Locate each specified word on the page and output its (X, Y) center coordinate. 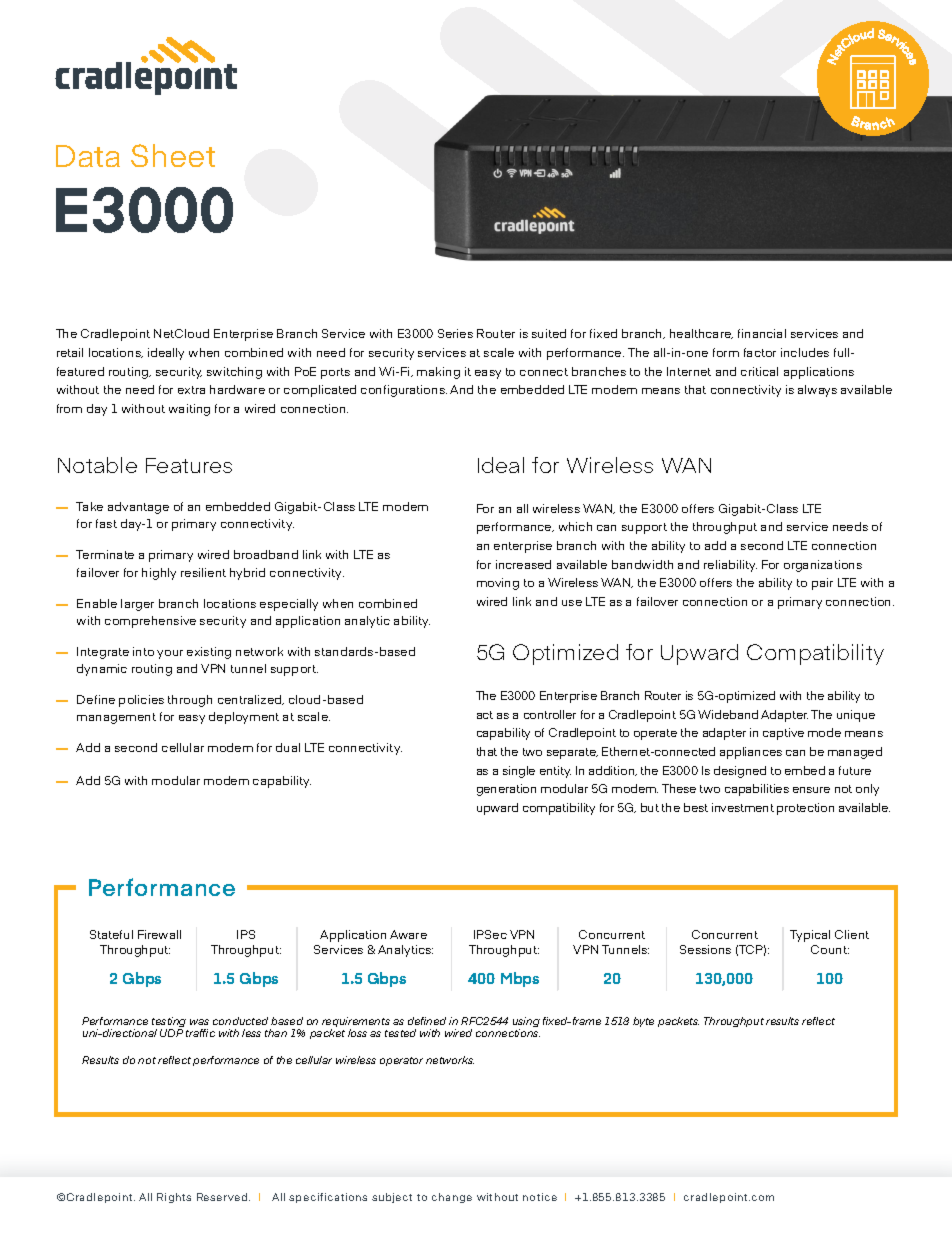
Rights (174, 1198)
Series (455, 333)
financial (762, 333)
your (170, 654)
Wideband (728, 714)
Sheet (173, 155)
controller (550, 714)
